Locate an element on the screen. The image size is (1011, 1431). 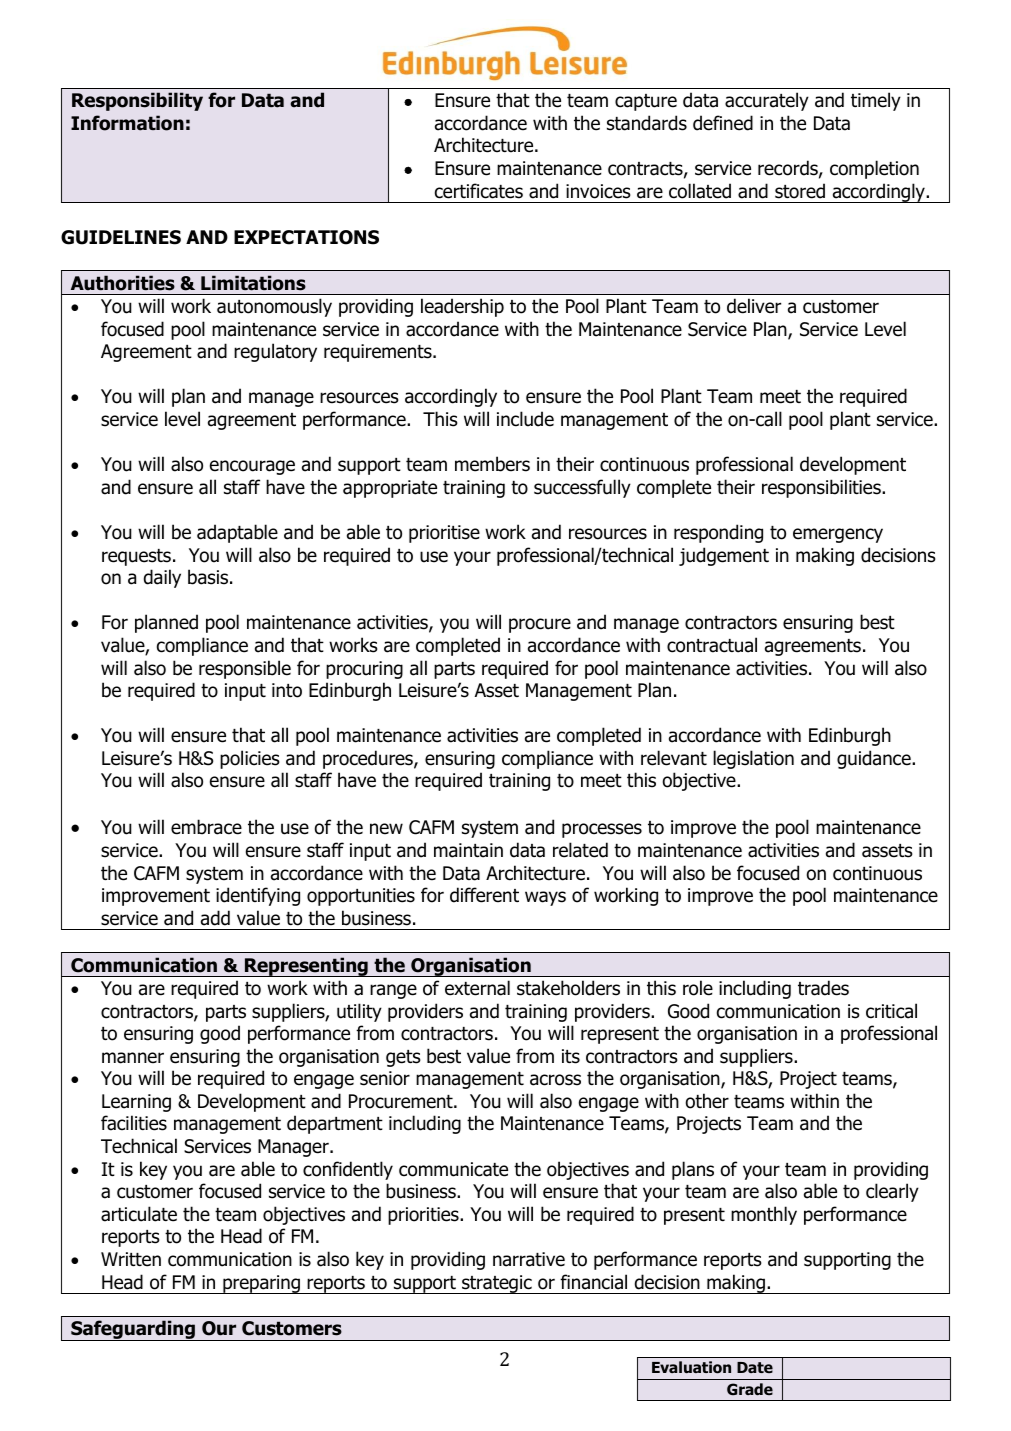
embrace is located at coordinates (206, 827).
